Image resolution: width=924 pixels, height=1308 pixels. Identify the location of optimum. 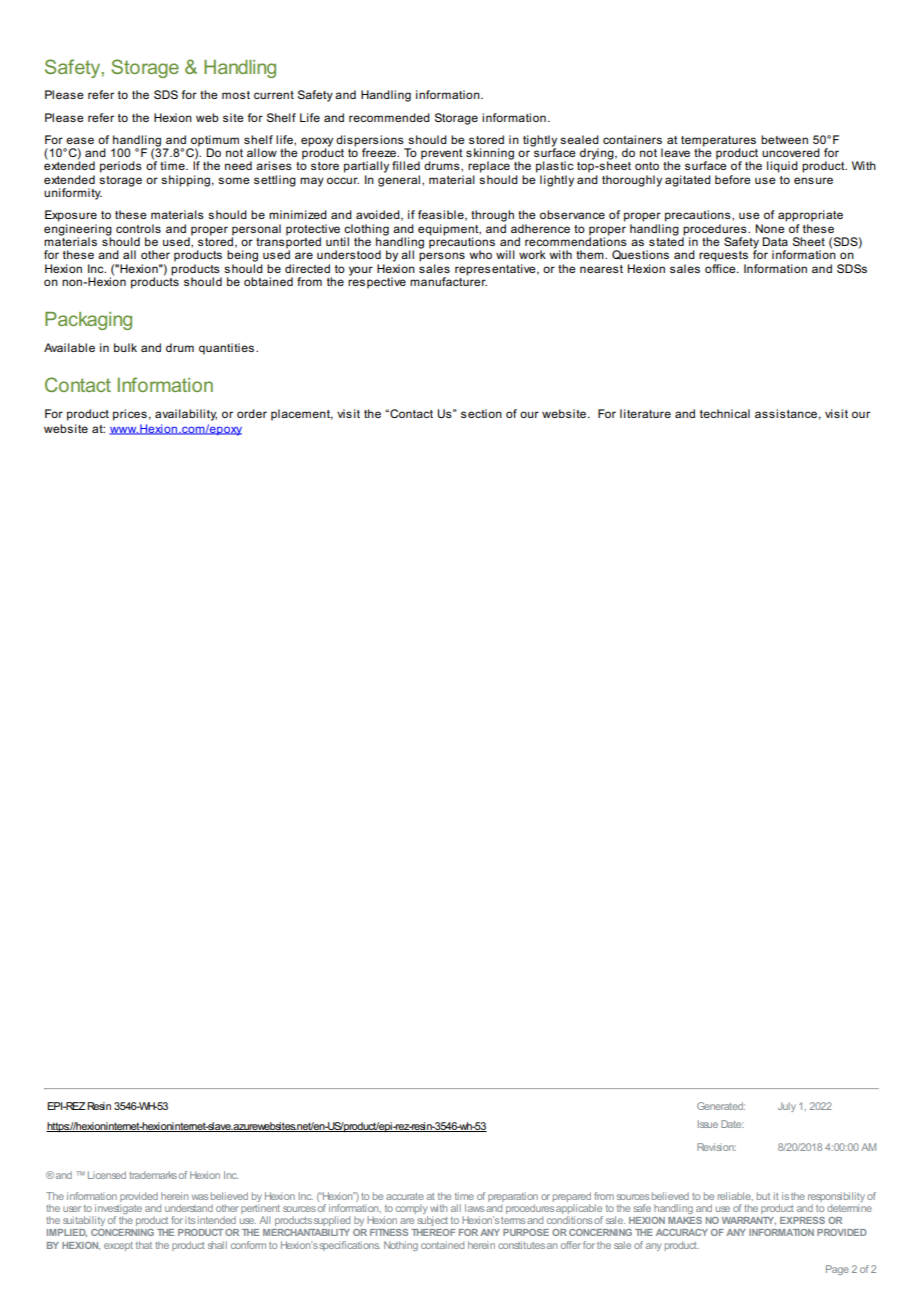
(214, 142).
